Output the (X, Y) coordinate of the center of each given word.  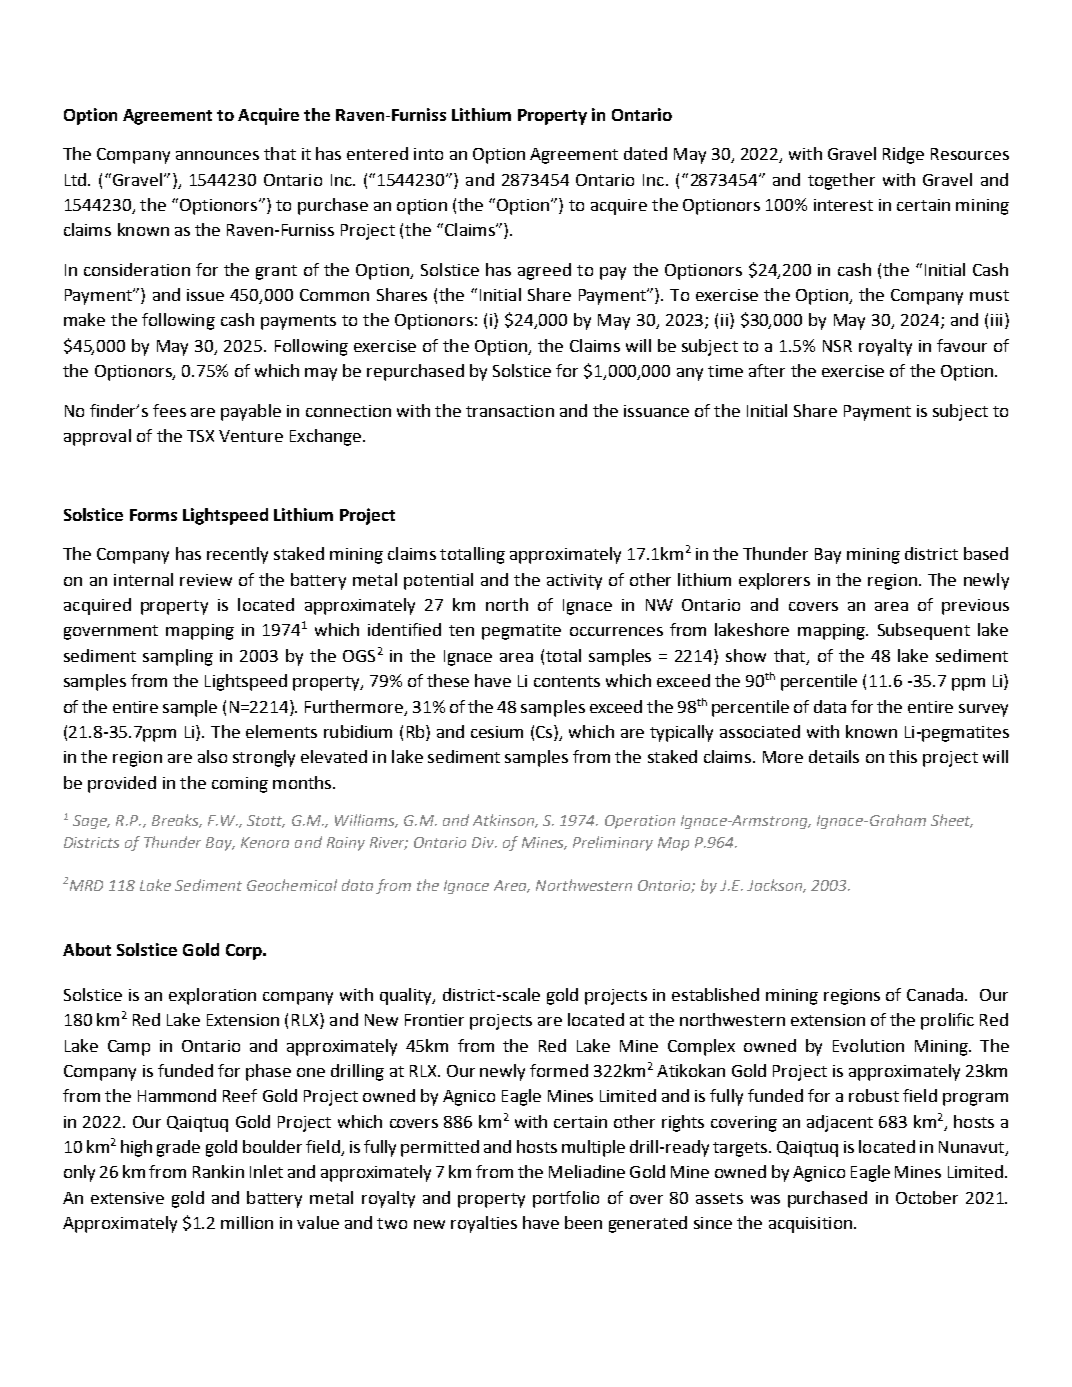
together (841, 181)
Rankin (218, 1171)
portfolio (566, 1199)
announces (217, 155)
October (927, 1197)
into (428, 154)
